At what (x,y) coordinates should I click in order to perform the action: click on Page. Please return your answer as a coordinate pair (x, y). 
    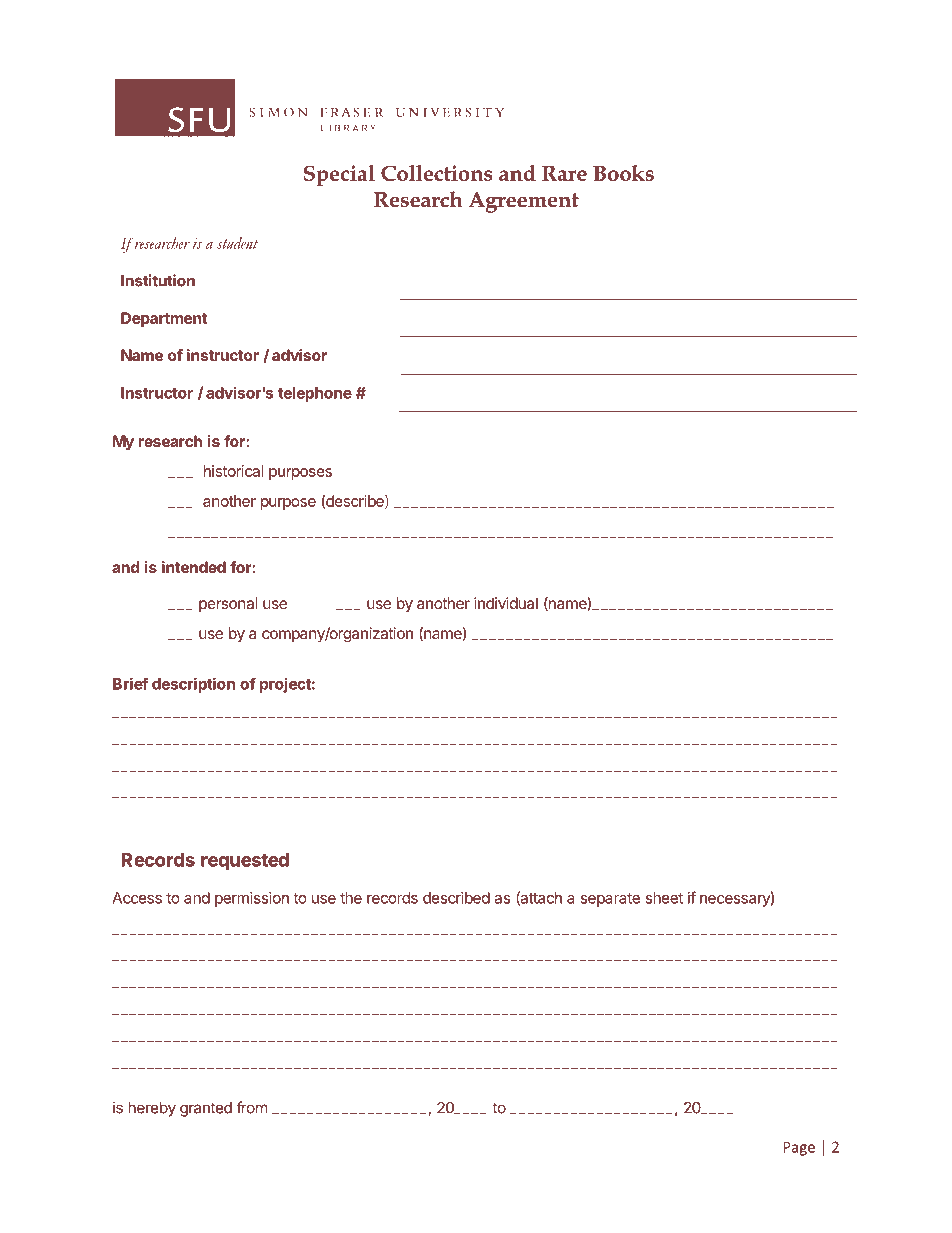
    Looking at the image, I should click on (799, 1148).
